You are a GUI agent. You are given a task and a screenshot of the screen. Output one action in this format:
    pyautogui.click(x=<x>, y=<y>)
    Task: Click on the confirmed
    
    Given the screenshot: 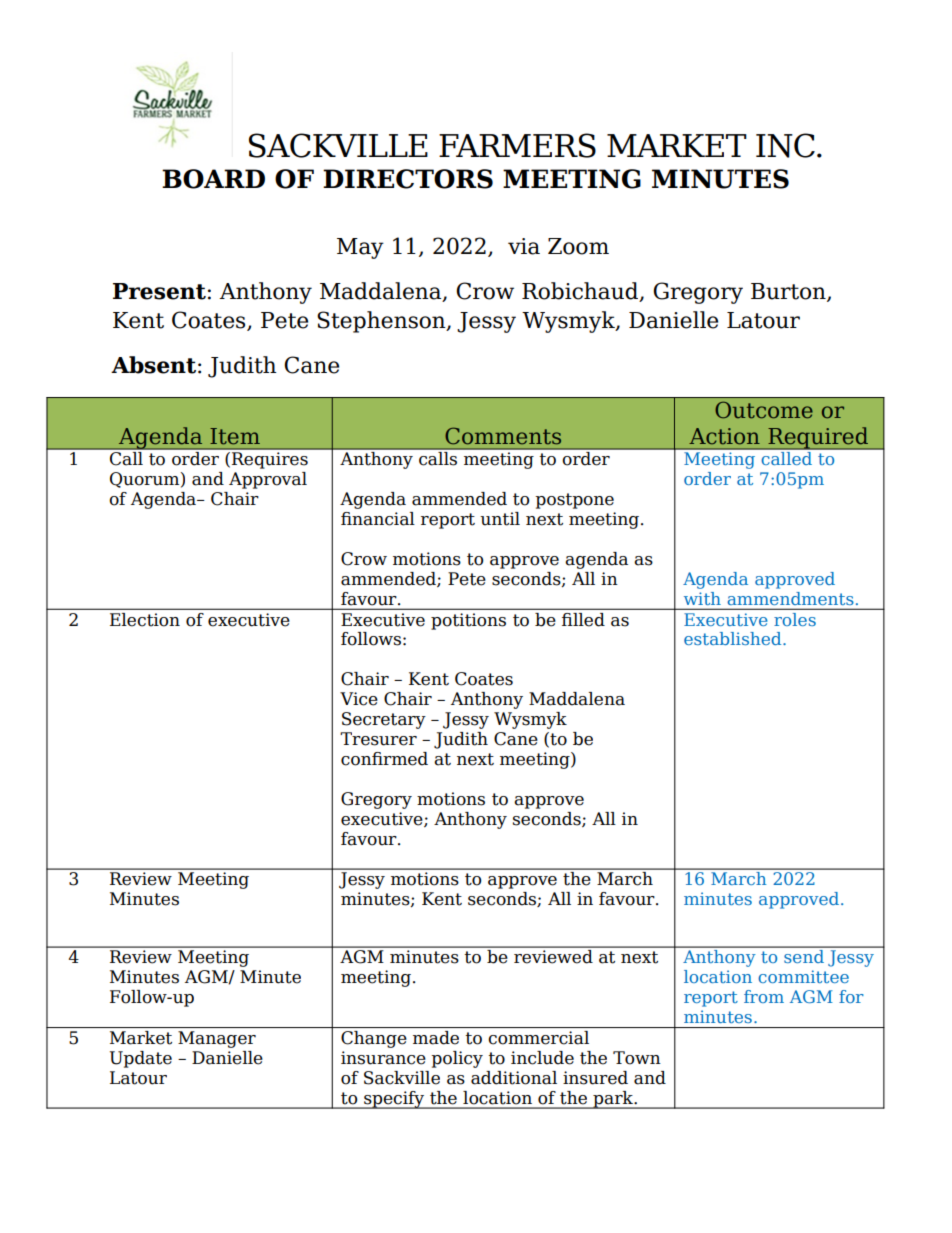 What is the action you would take?
    pyautogui.click(x=384, y=759)
